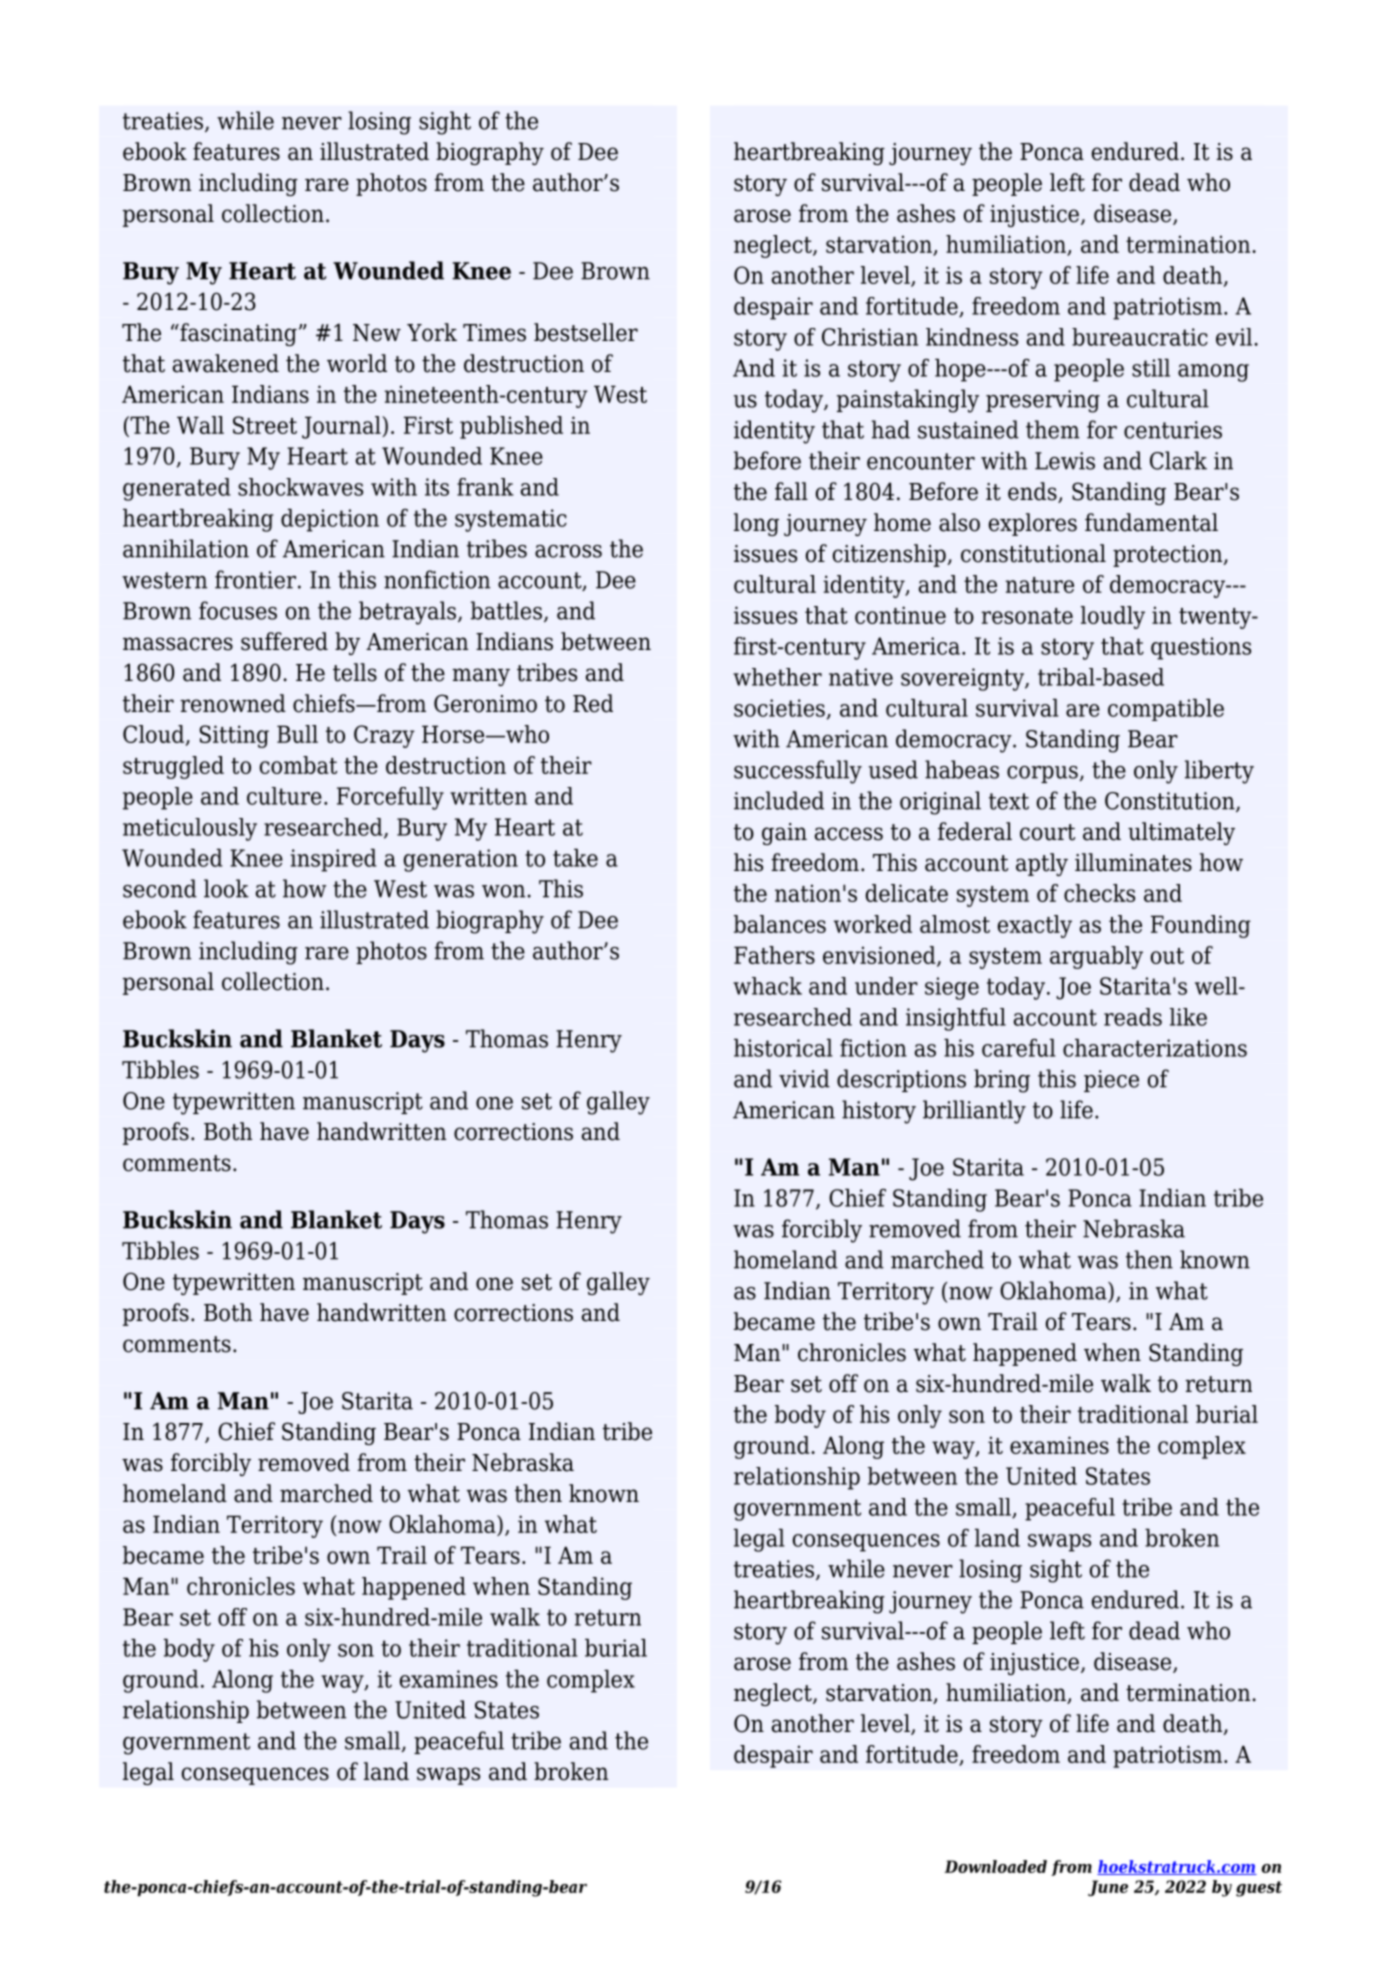 This document has height=1961, width=1387. Describe the element at coordinates (783, 1047) in the document. I see `historical` at that location.
